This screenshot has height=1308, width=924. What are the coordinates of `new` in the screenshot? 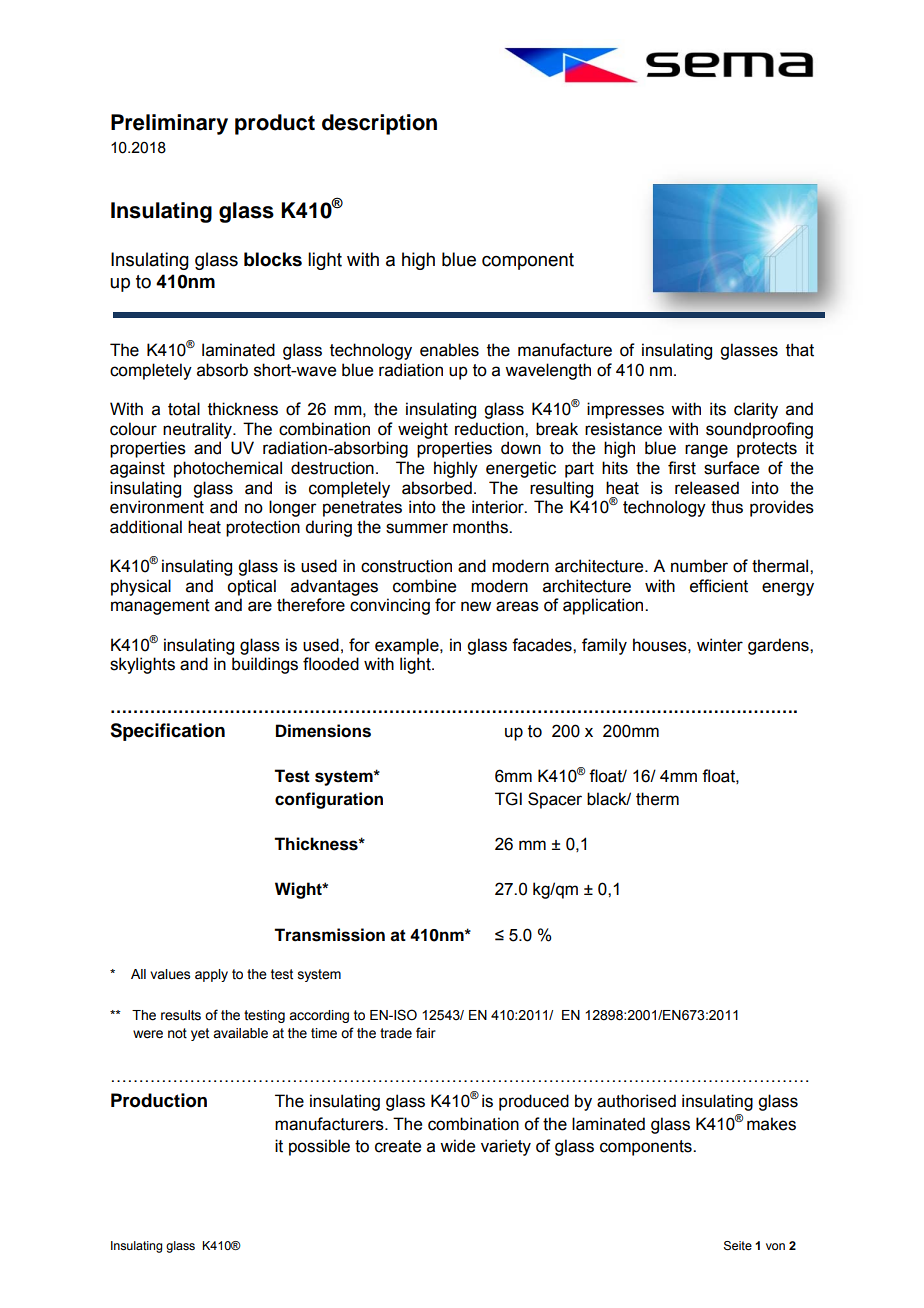 It's located at (476, 606).
